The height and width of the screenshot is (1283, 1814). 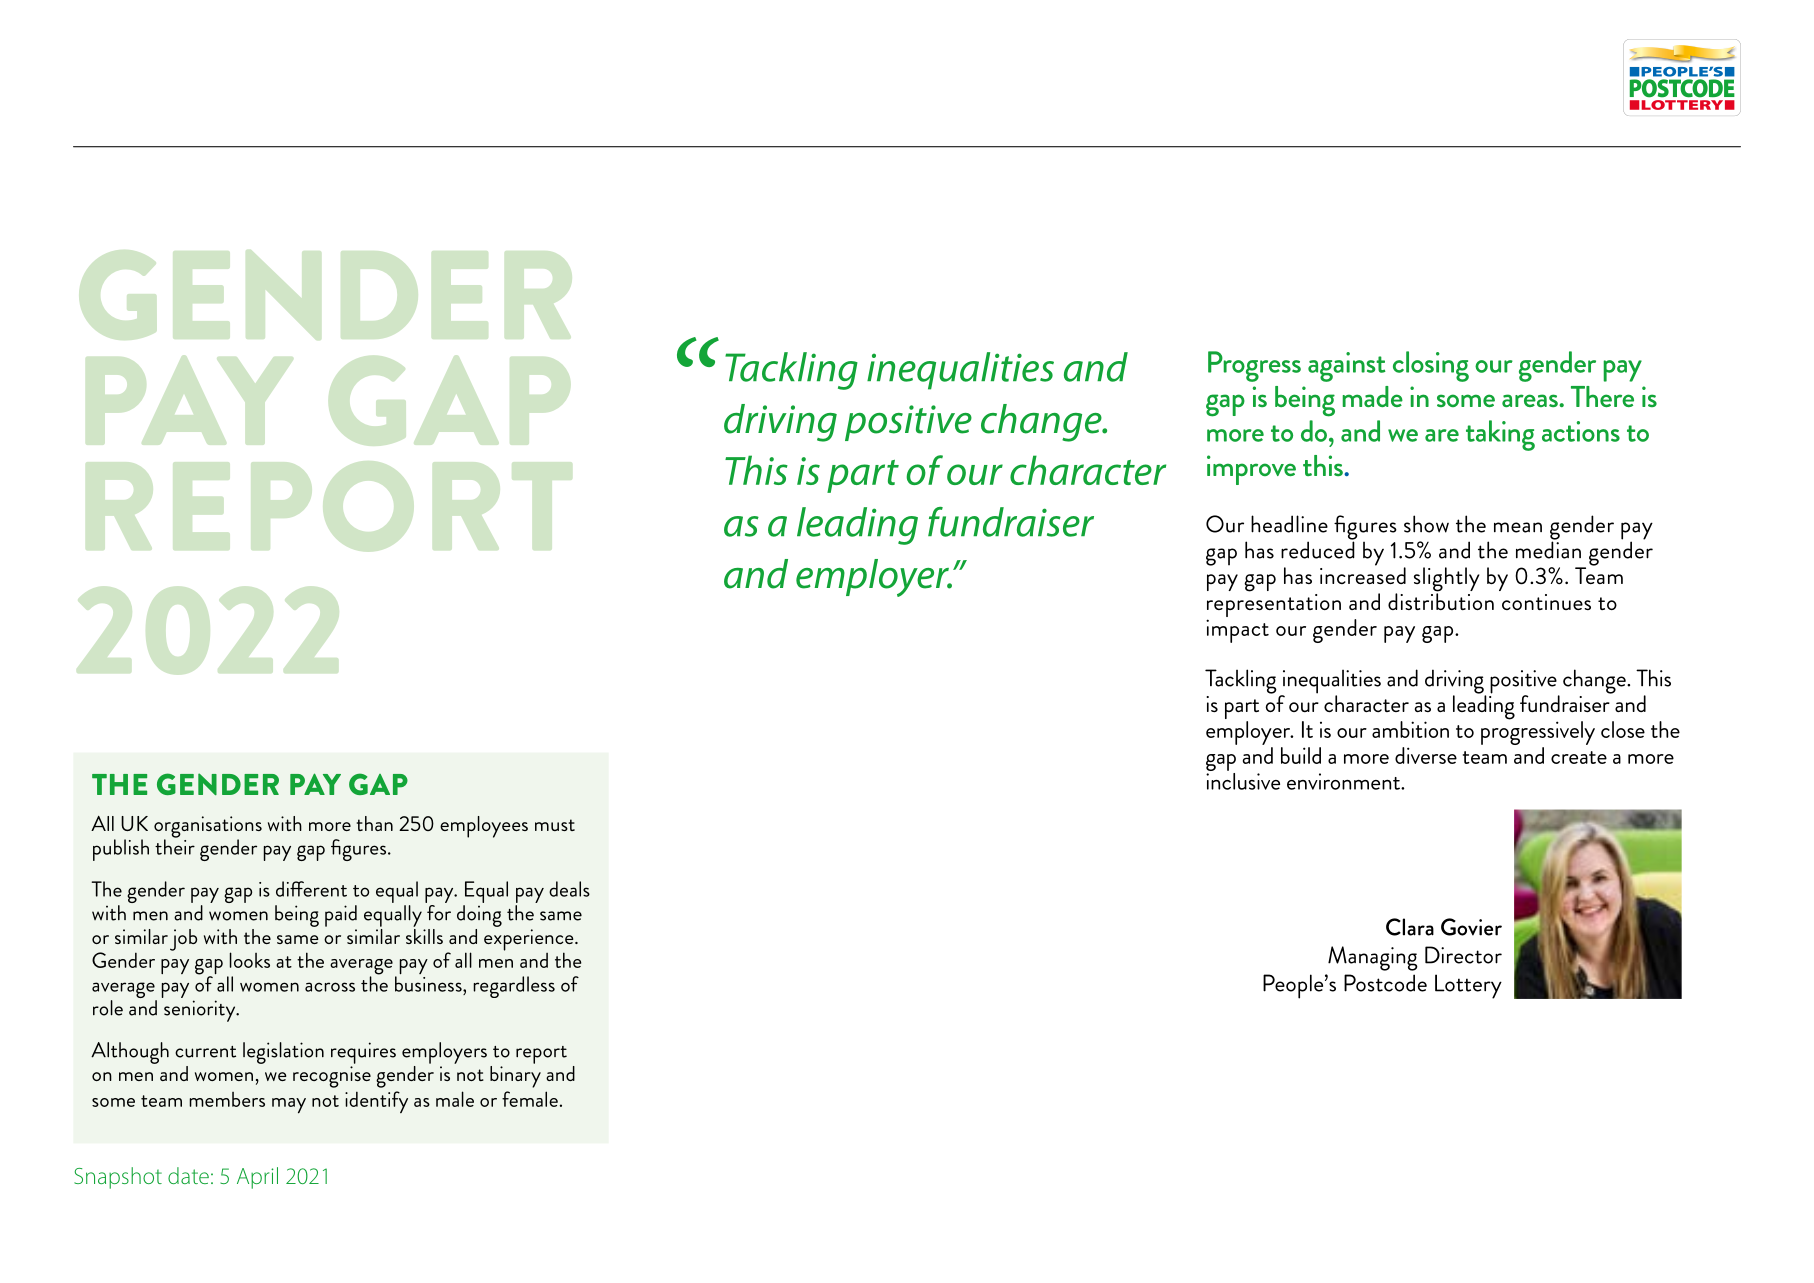 I want to click on improve, so click(x=1251, y=470).
